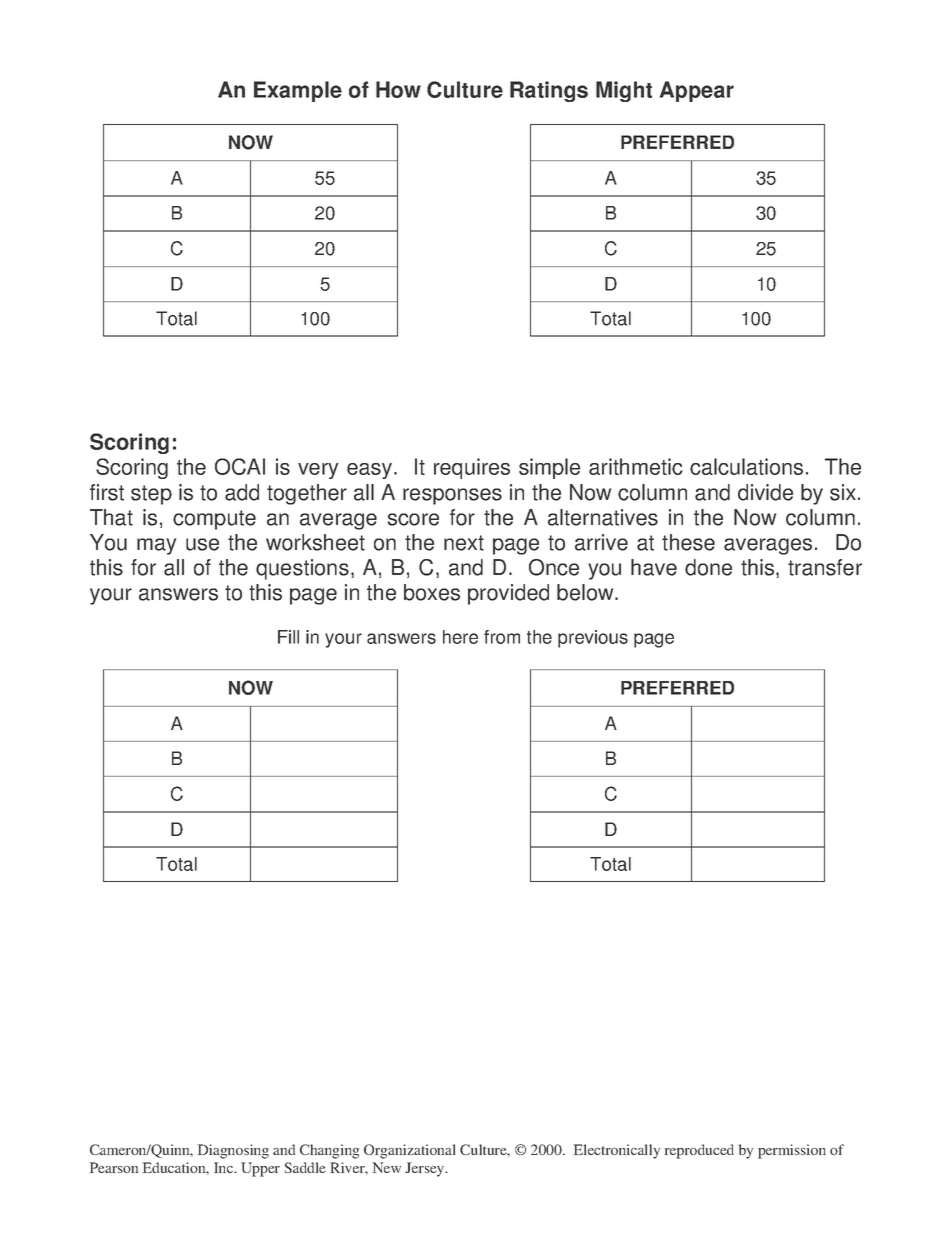 This image has width=952, height=1233. What do you see at coordinates (708, 567) in the image?
I see `done` at bounding box center [708, 567].
